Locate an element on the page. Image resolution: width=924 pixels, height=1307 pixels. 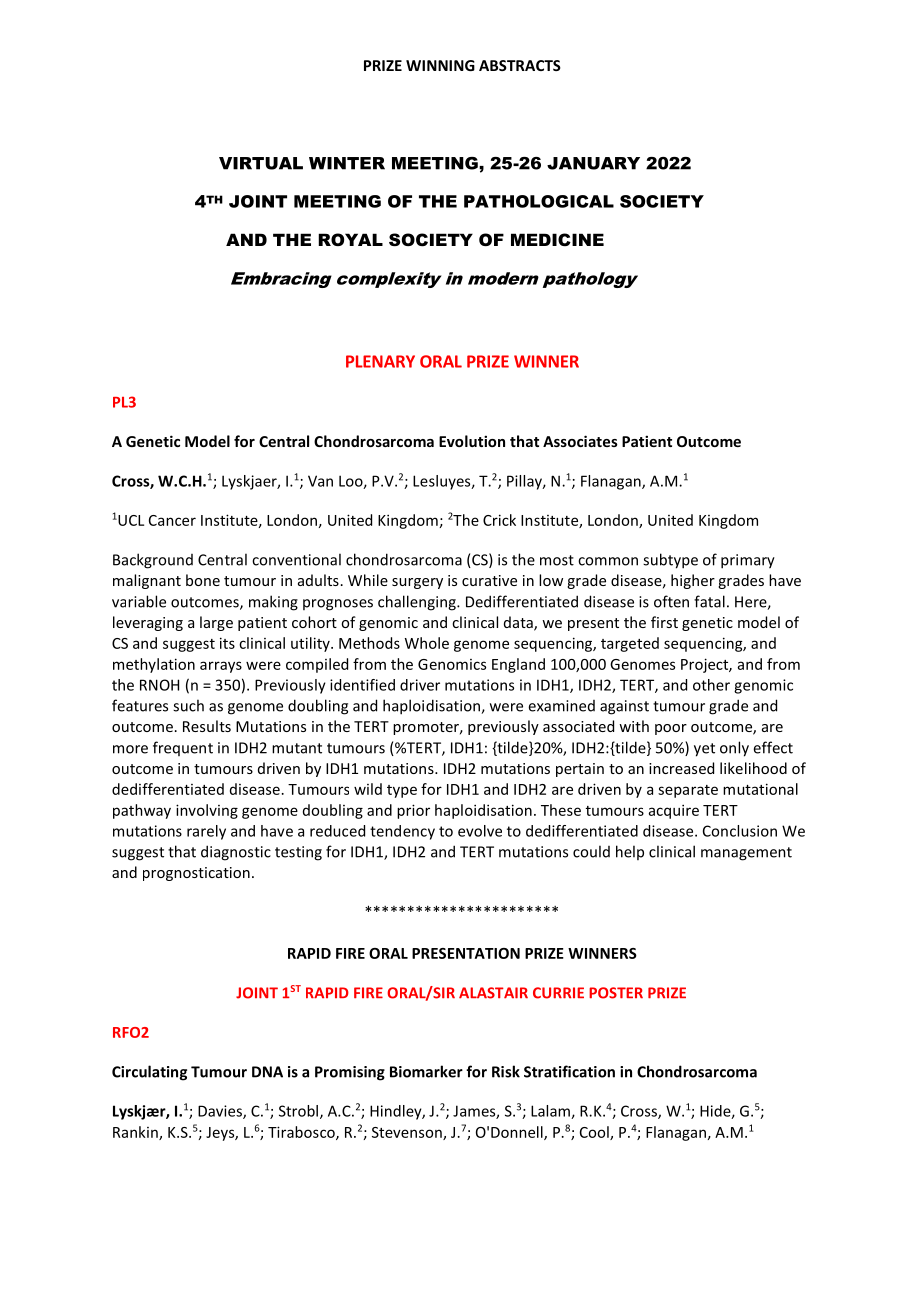
frequent is located at coordinates (183, 748).
